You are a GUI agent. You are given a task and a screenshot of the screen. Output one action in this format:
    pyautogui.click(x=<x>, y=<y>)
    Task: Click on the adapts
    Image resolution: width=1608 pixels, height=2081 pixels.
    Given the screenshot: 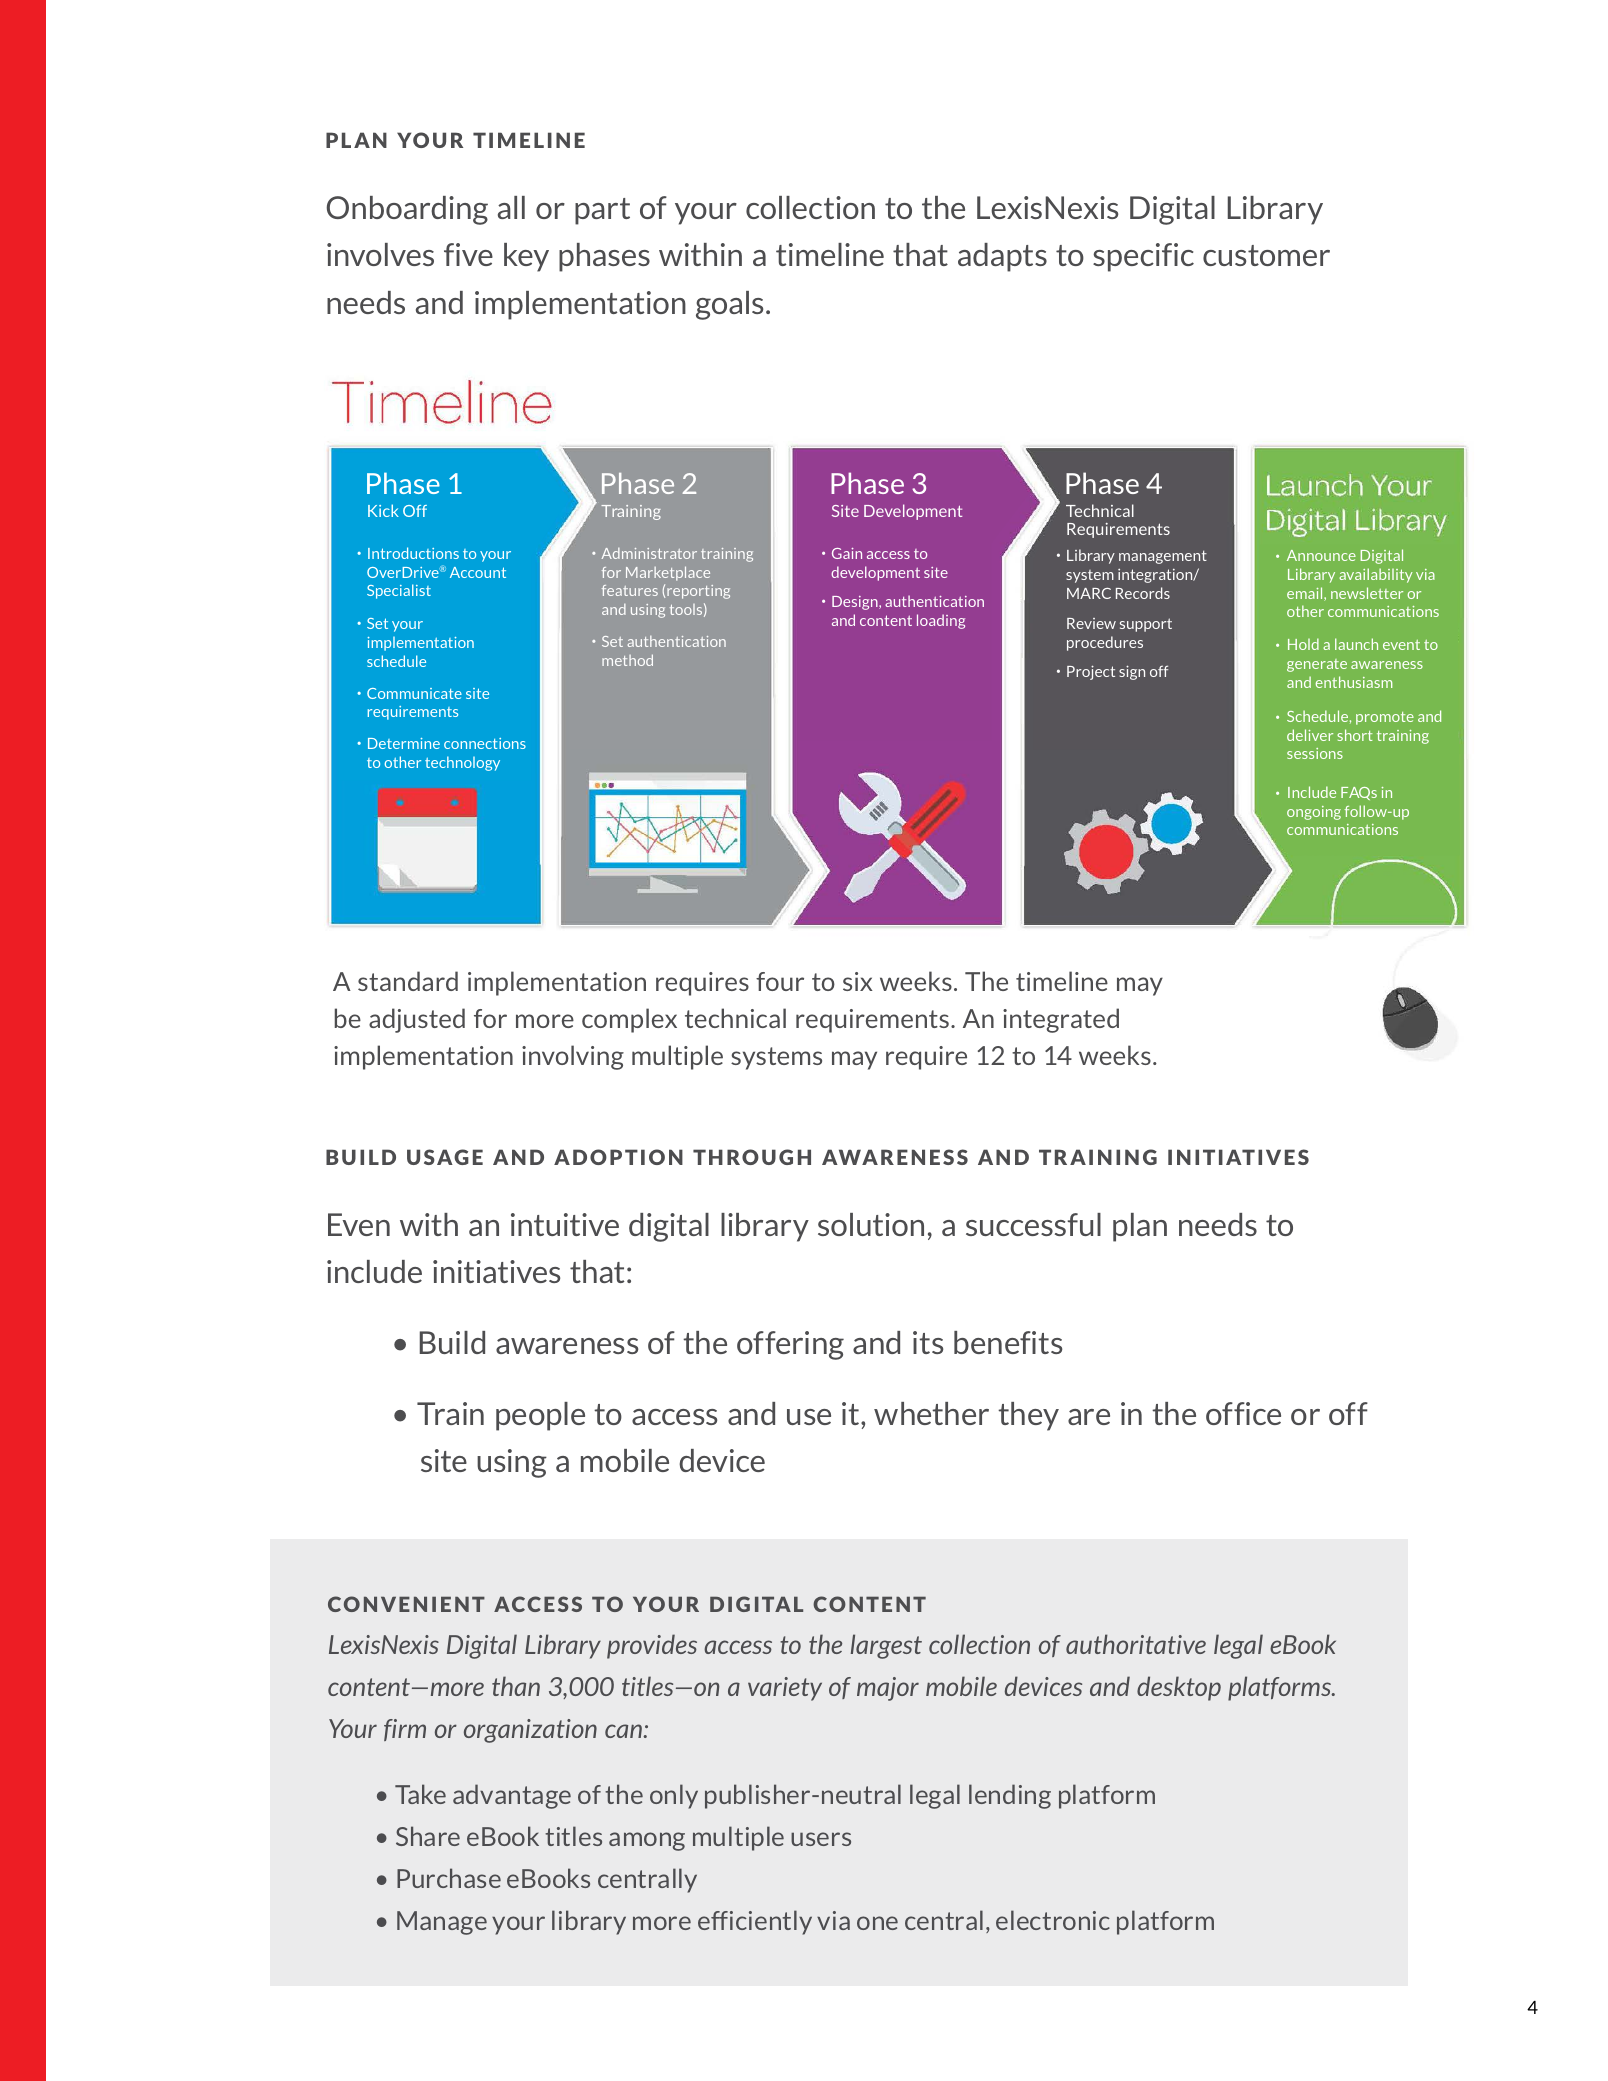 What is the action you would take?
    pyautogui.click(x=1002, y=257)
